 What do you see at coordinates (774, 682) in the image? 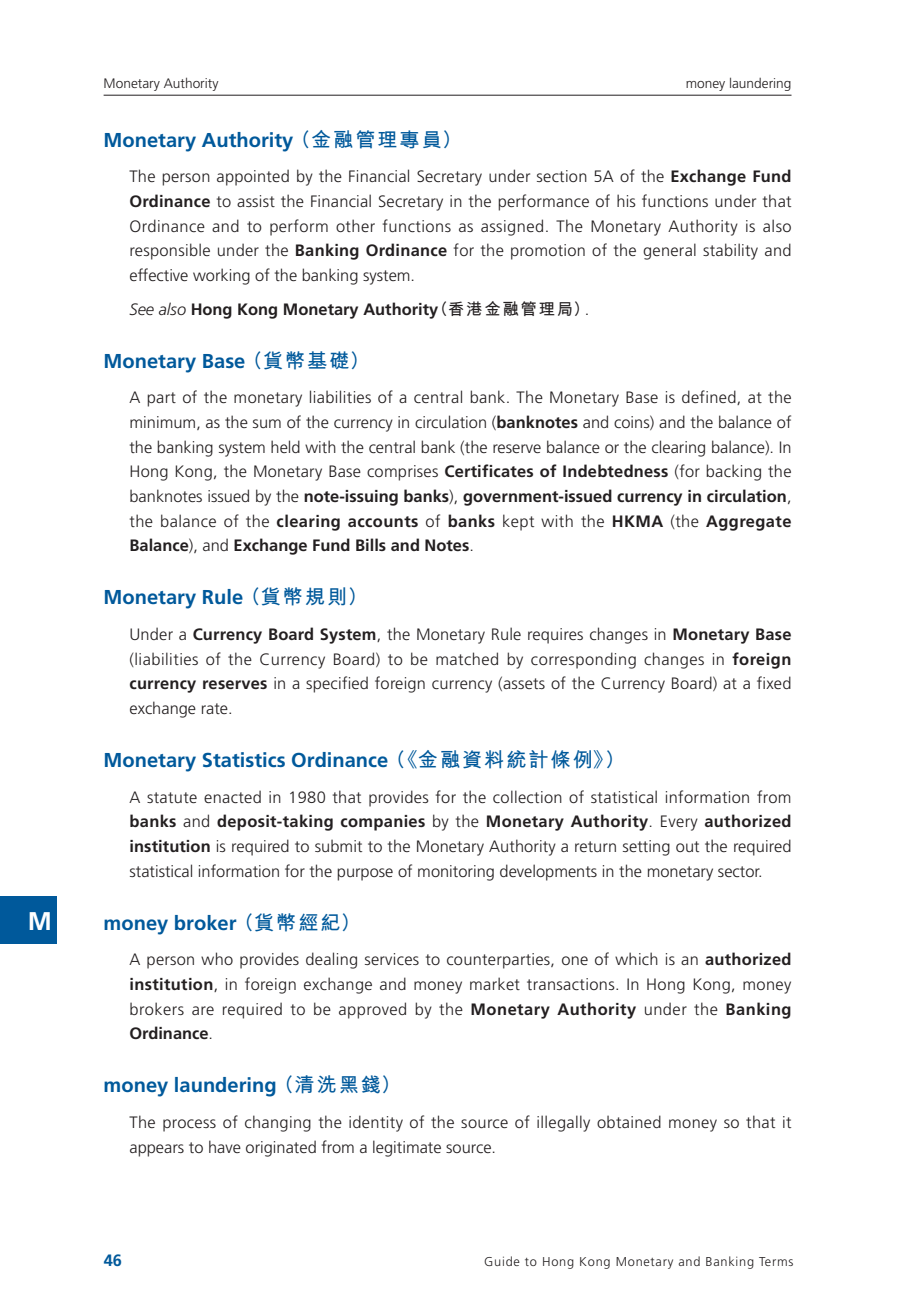
I see `fixed` at bounding box center [774, 682].
